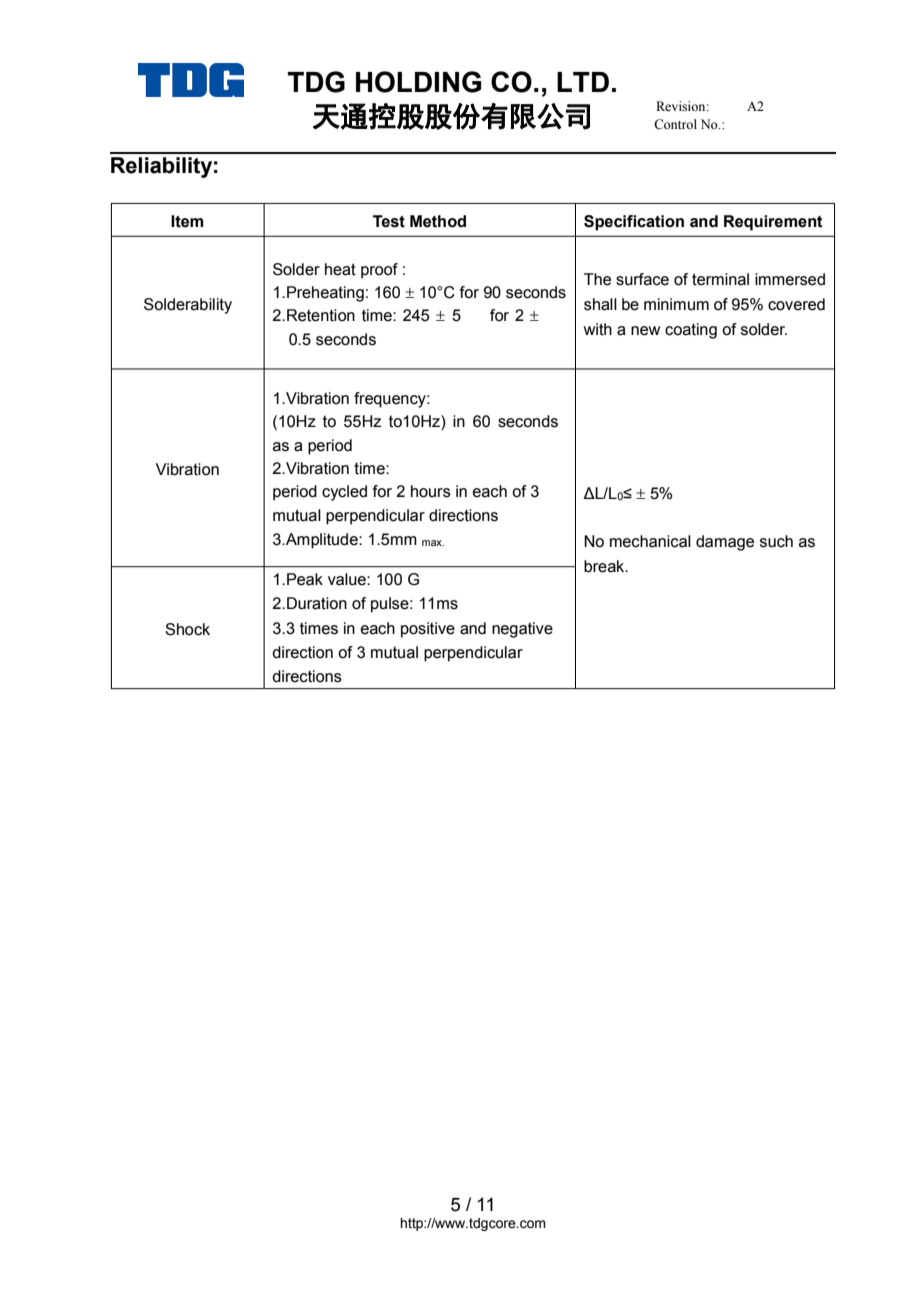 This page has height=1308, width=924. I want to click on Control, so click(675, 124).
